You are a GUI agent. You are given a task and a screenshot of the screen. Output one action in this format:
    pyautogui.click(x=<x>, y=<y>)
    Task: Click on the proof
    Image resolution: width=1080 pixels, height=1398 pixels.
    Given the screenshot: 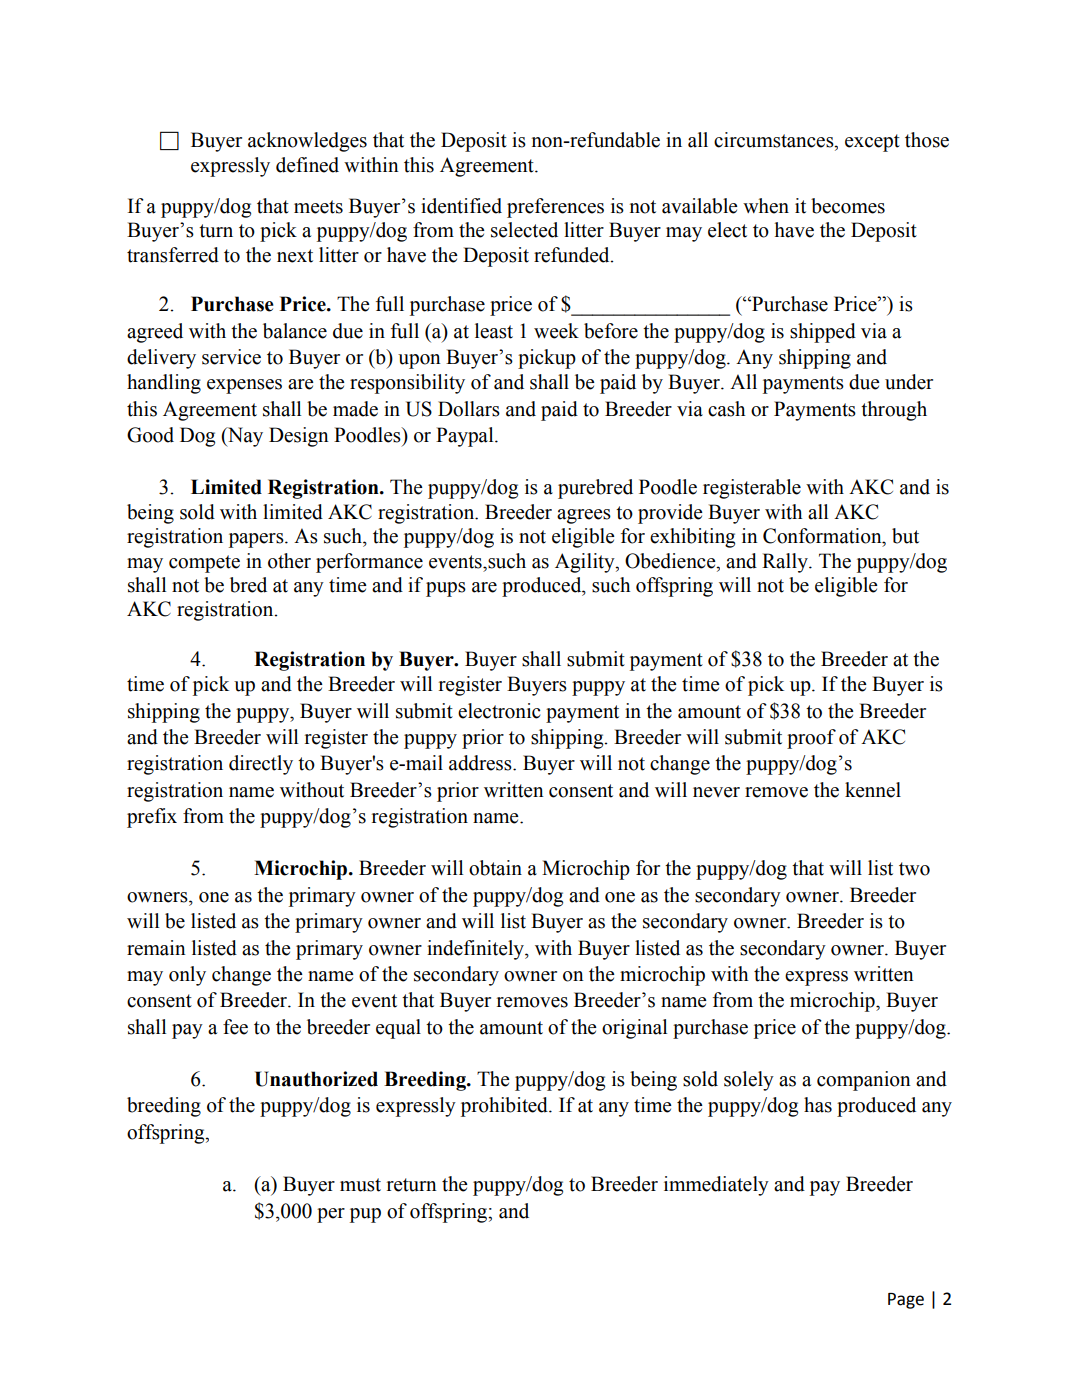 What is the action you would take?
    pyautogui.click(x=811, y=739)
